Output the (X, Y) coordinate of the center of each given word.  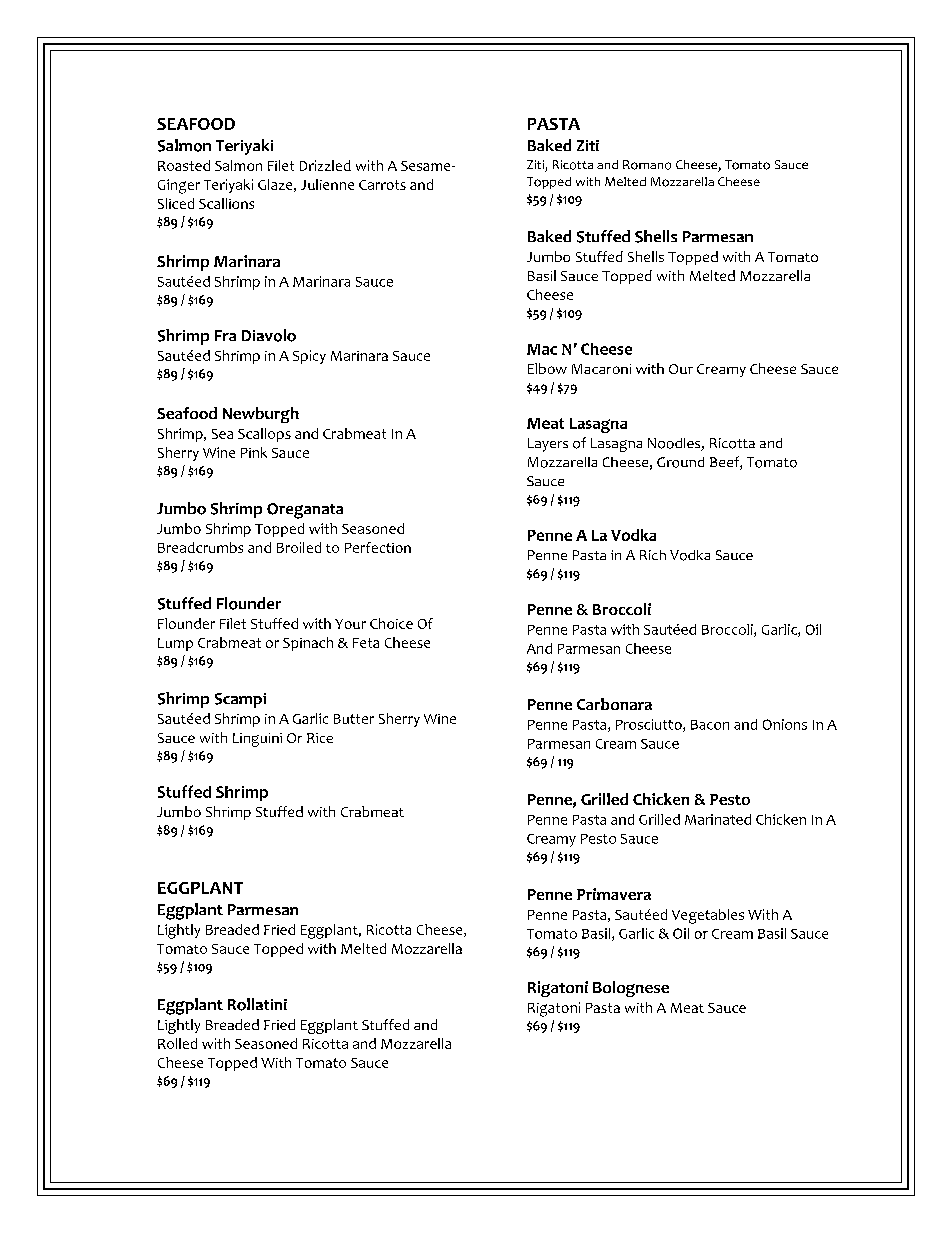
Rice (320, 738)
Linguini (257, 740)
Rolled (177, 1043)
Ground (680, 462)
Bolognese (631, 989)
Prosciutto (650, 725)
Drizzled (325, 165)
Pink (254, 452)
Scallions (226, 203)
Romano (647, 165)
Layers (548, 445)
